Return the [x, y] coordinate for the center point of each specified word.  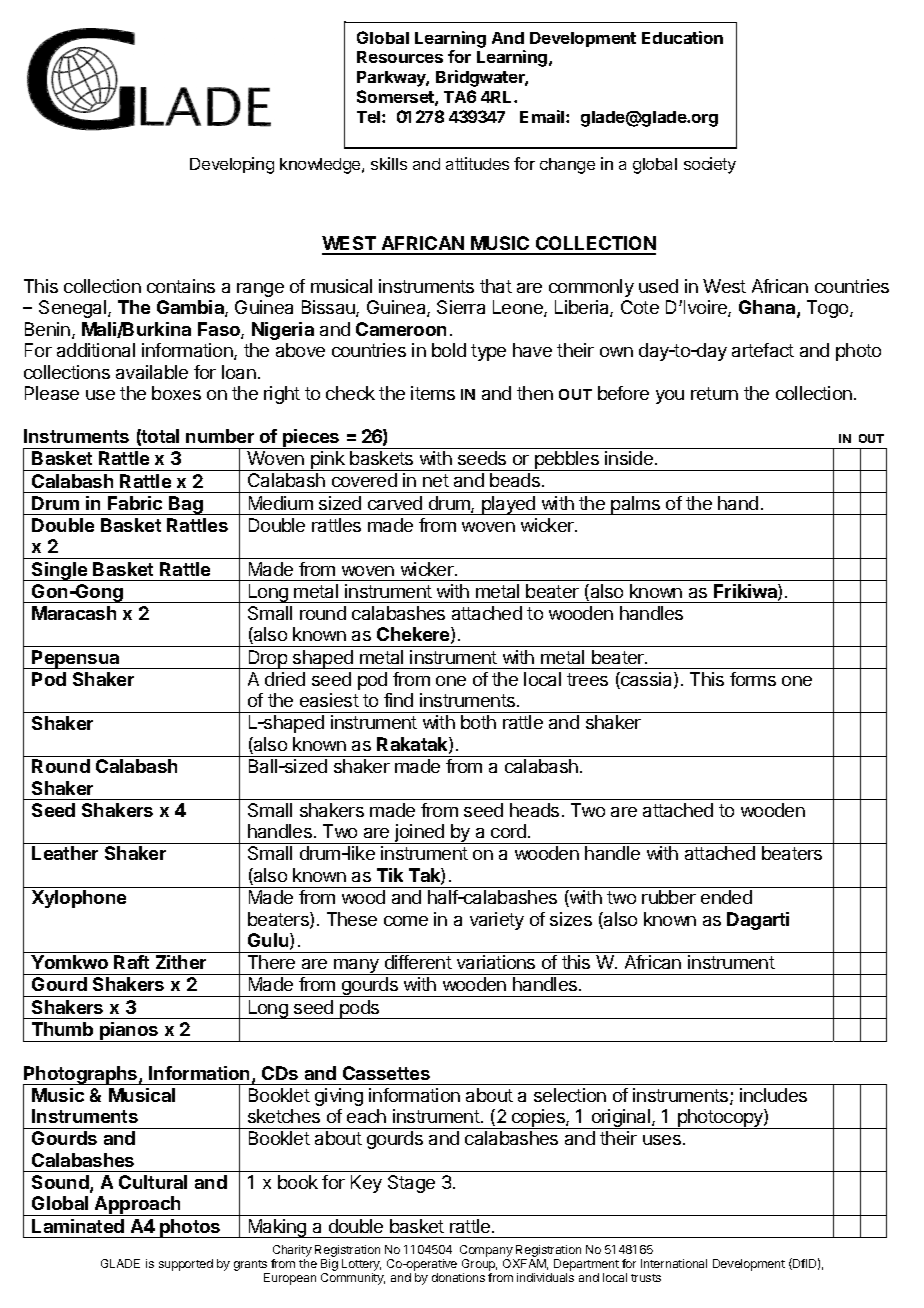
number [220, 436]
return [714, 393]
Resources [400, 57]
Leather [65, 853]
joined [420, 834]
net [436, 480]
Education [682, 37]
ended [726, 897]
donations [458, 1277]
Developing [232, 165]
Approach [138, 1206]
